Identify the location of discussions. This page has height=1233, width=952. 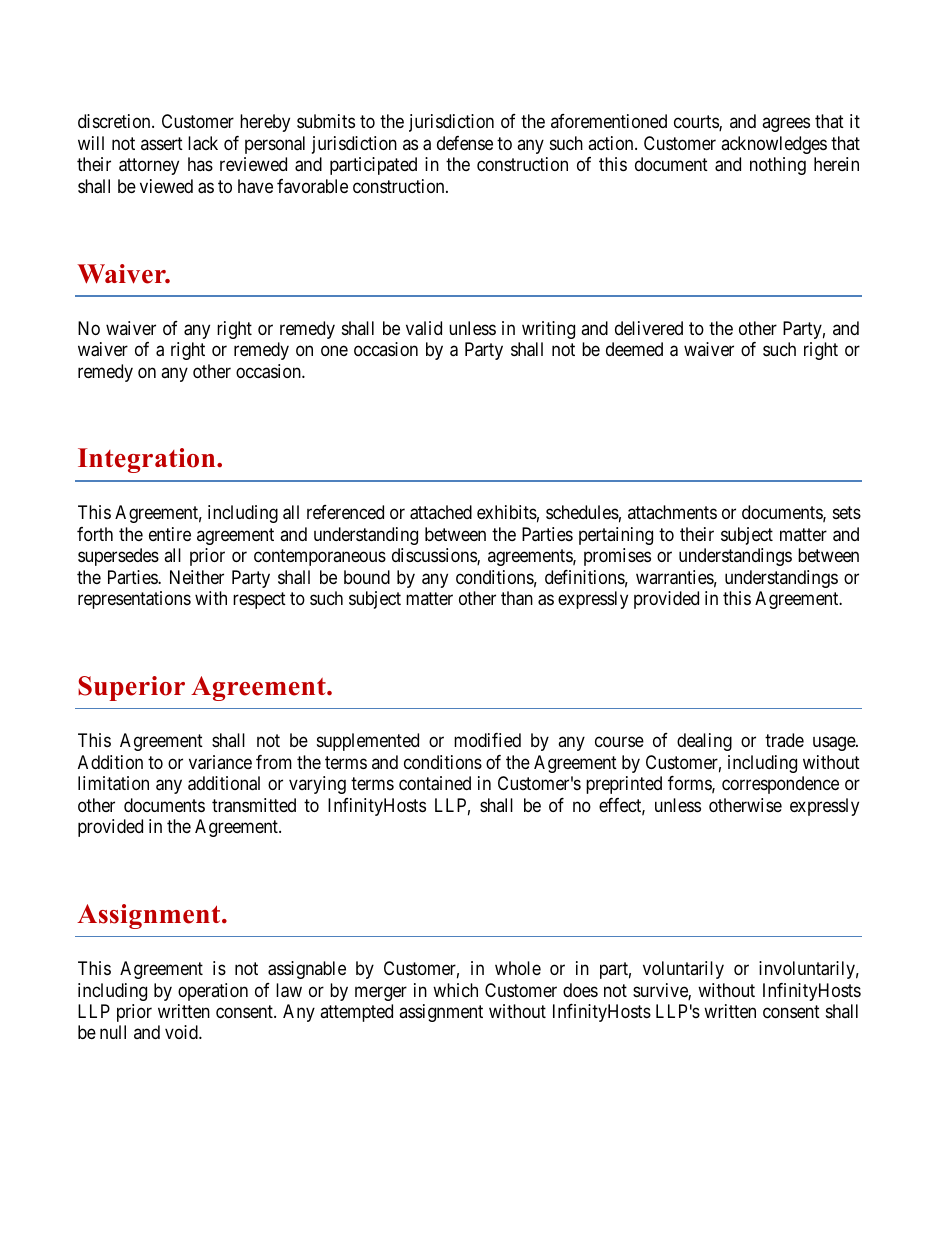
(435, 556).
